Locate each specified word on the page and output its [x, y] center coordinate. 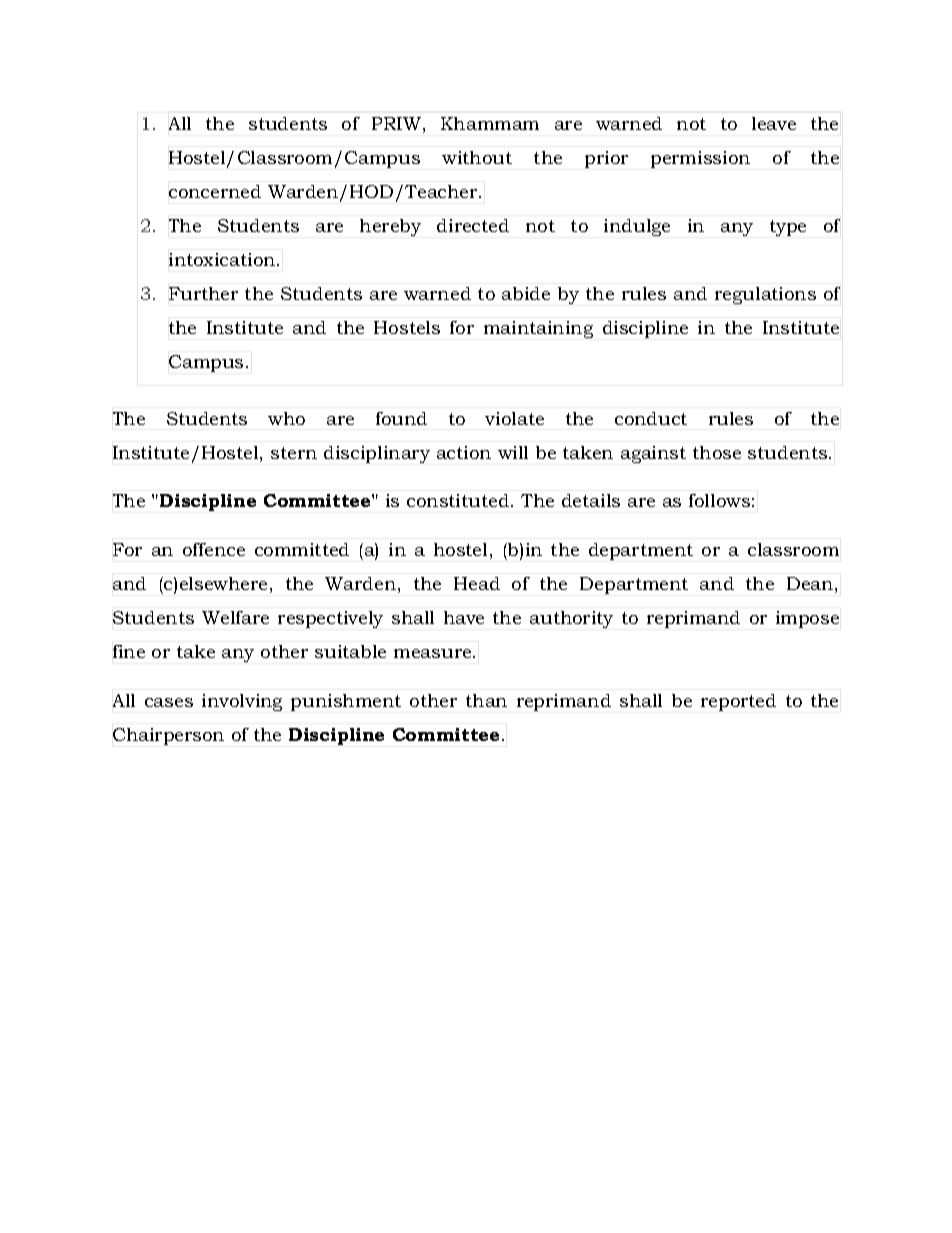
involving [242, 702]
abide [526, 293]
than [486, 700]
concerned [215, 191]
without [477, 157]
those [717, 452]
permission [700, 159]
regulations [765, 295]
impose [807, 619]
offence [214, 549]
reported [738, 702]
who [286, 418]
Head [477, 583]
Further [203, 293]
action [464, 452]
